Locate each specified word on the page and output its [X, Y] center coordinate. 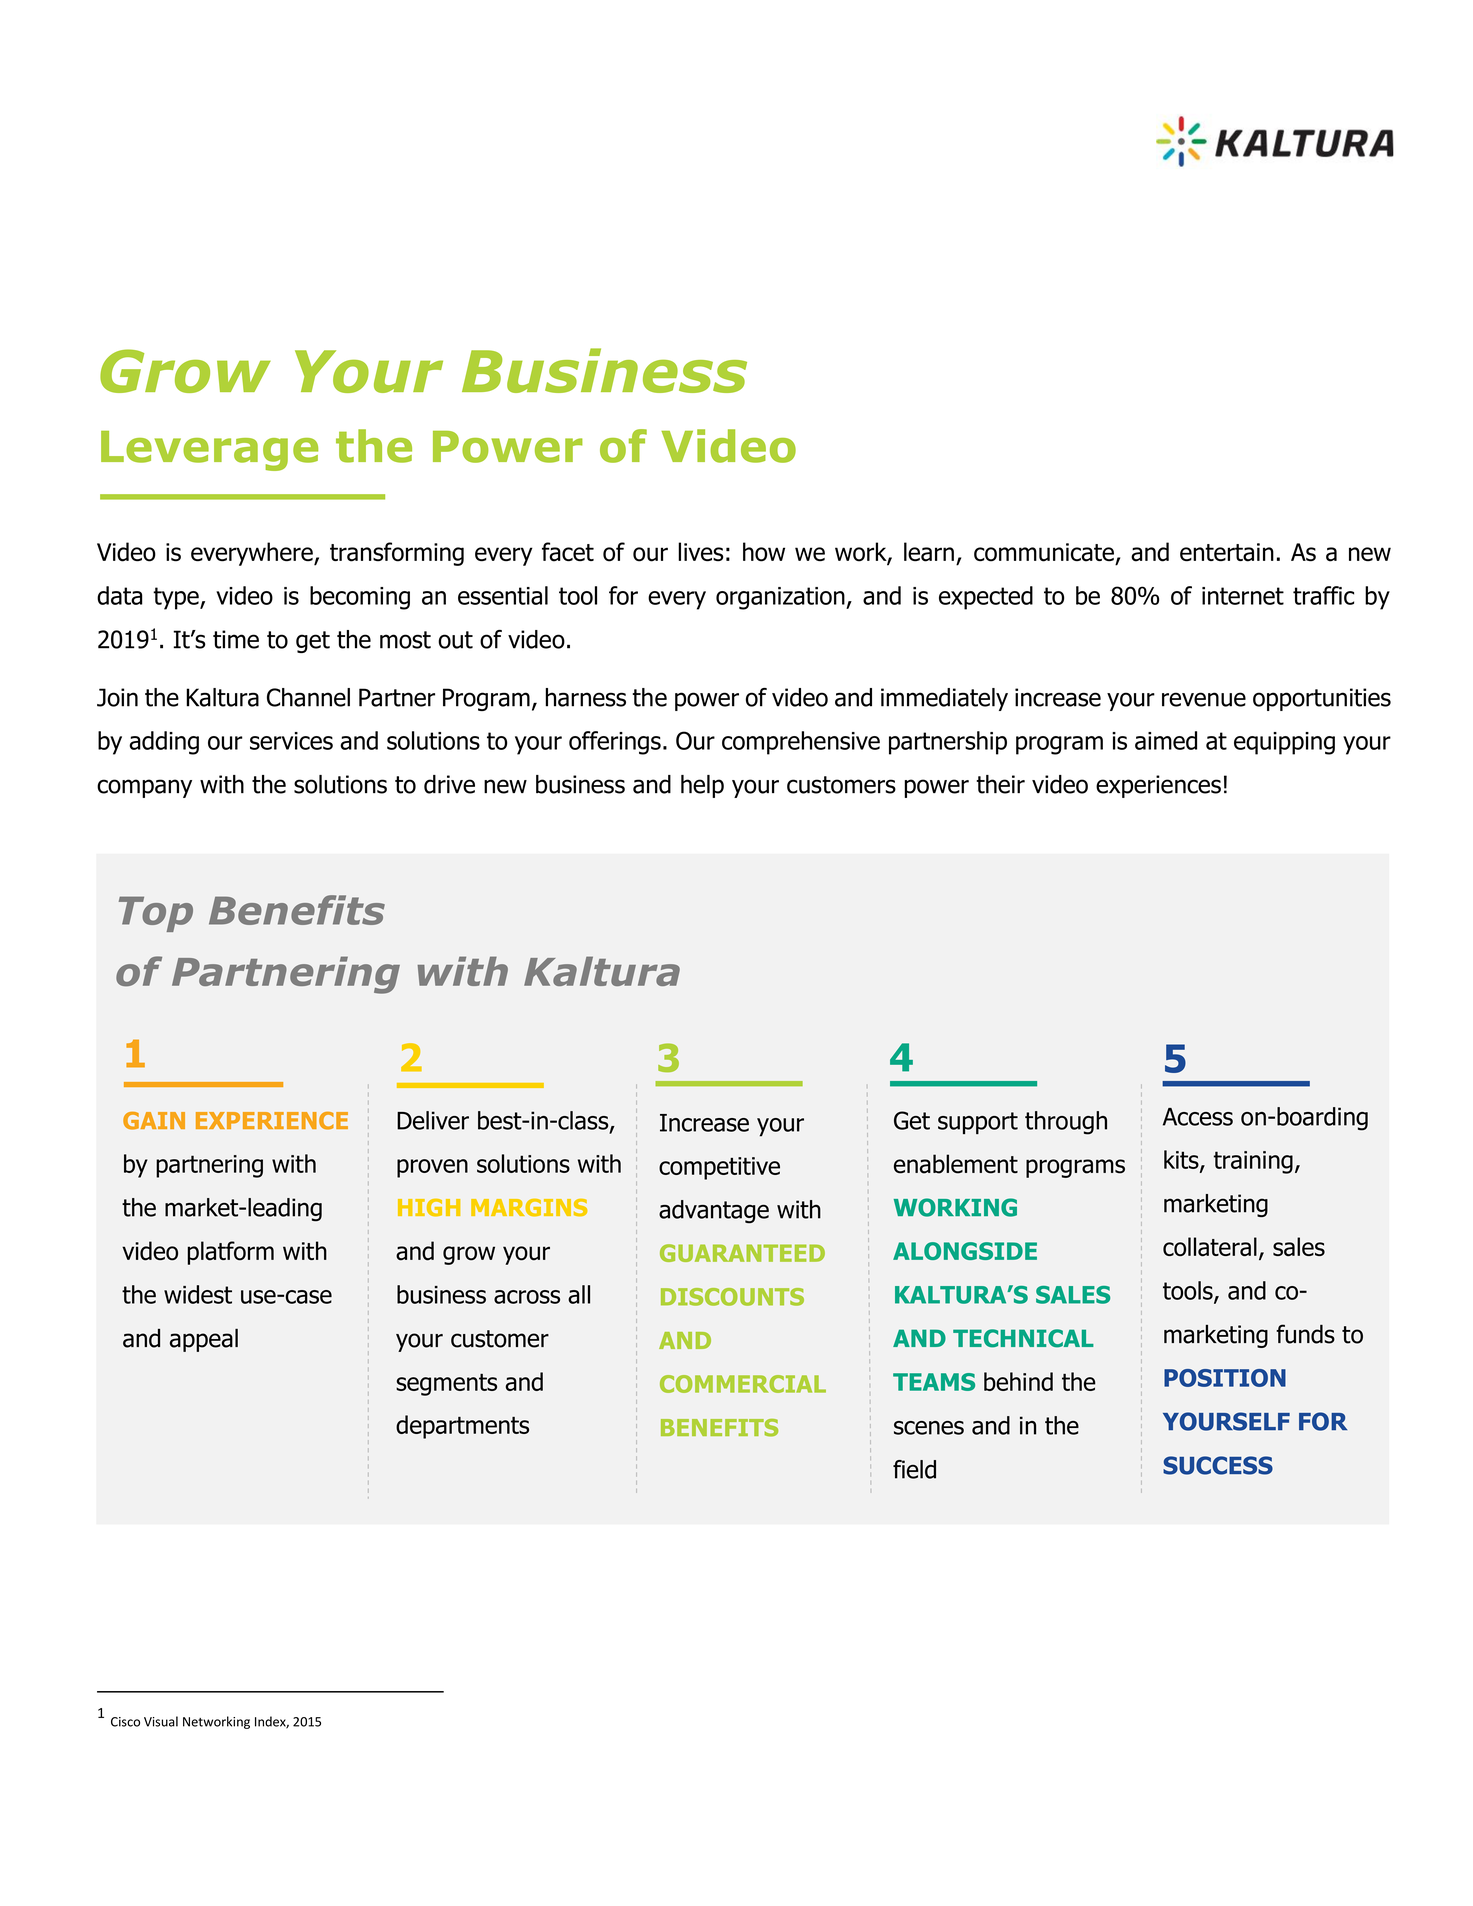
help [702, 786]
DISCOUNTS [732, 1297]
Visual [161, 1721]
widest [198, 1294]
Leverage [209, 451]
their [1000, 784]
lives [700, 552]
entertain [1227, 552]
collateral [1210, 1246]
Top [156, 914]
